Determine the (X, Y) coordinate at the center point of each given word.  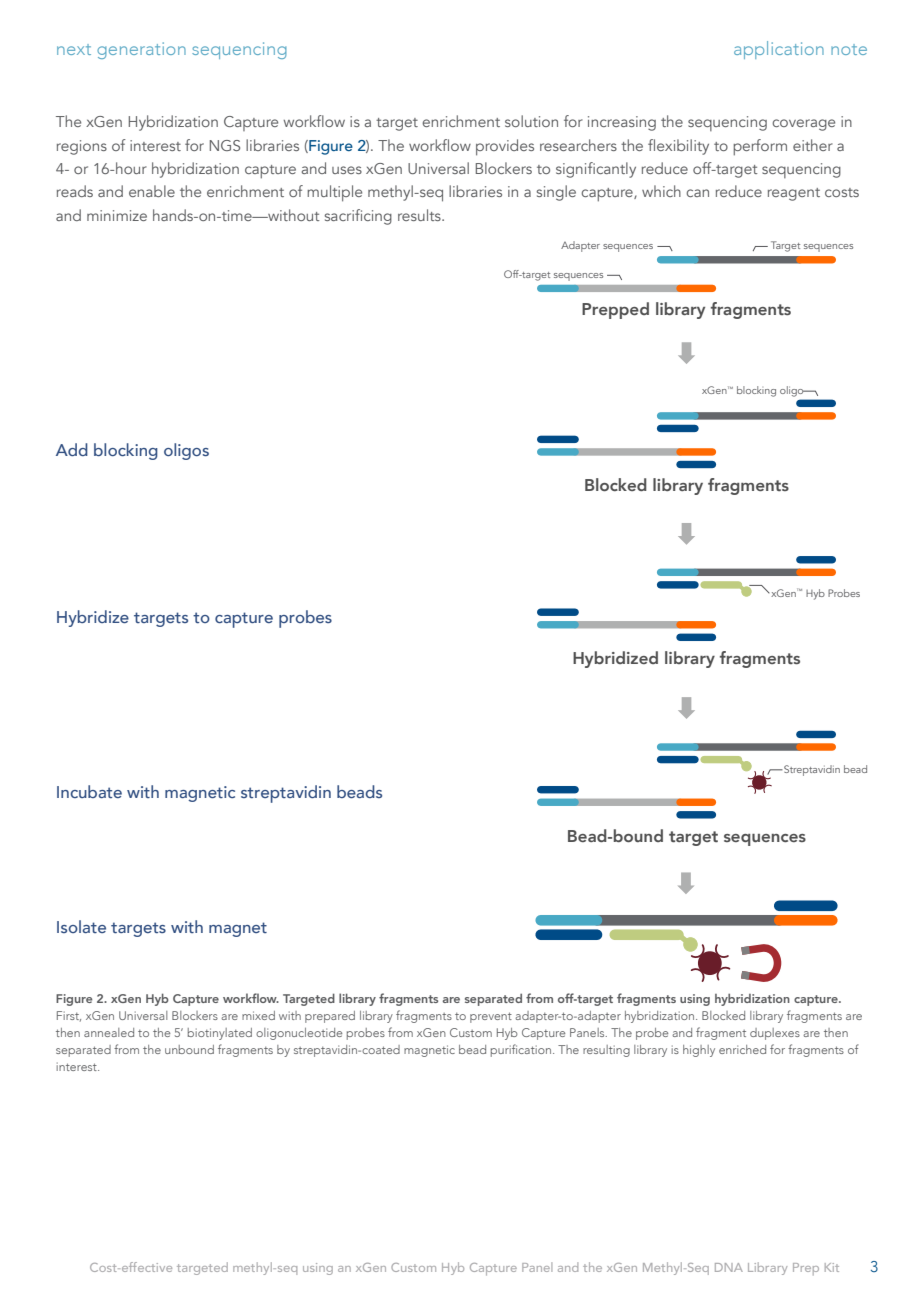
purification (522, 1050)
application (779, 50)
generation (141, 50)
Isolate (81, 926)
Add (72, 449)
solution (531, 121)
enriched (742, 1049)
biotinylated (220, 1034)
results (420, 215)
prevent (491, 1017)
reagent (794, 194)
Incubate (89, 791)
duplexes (775, 1034)
